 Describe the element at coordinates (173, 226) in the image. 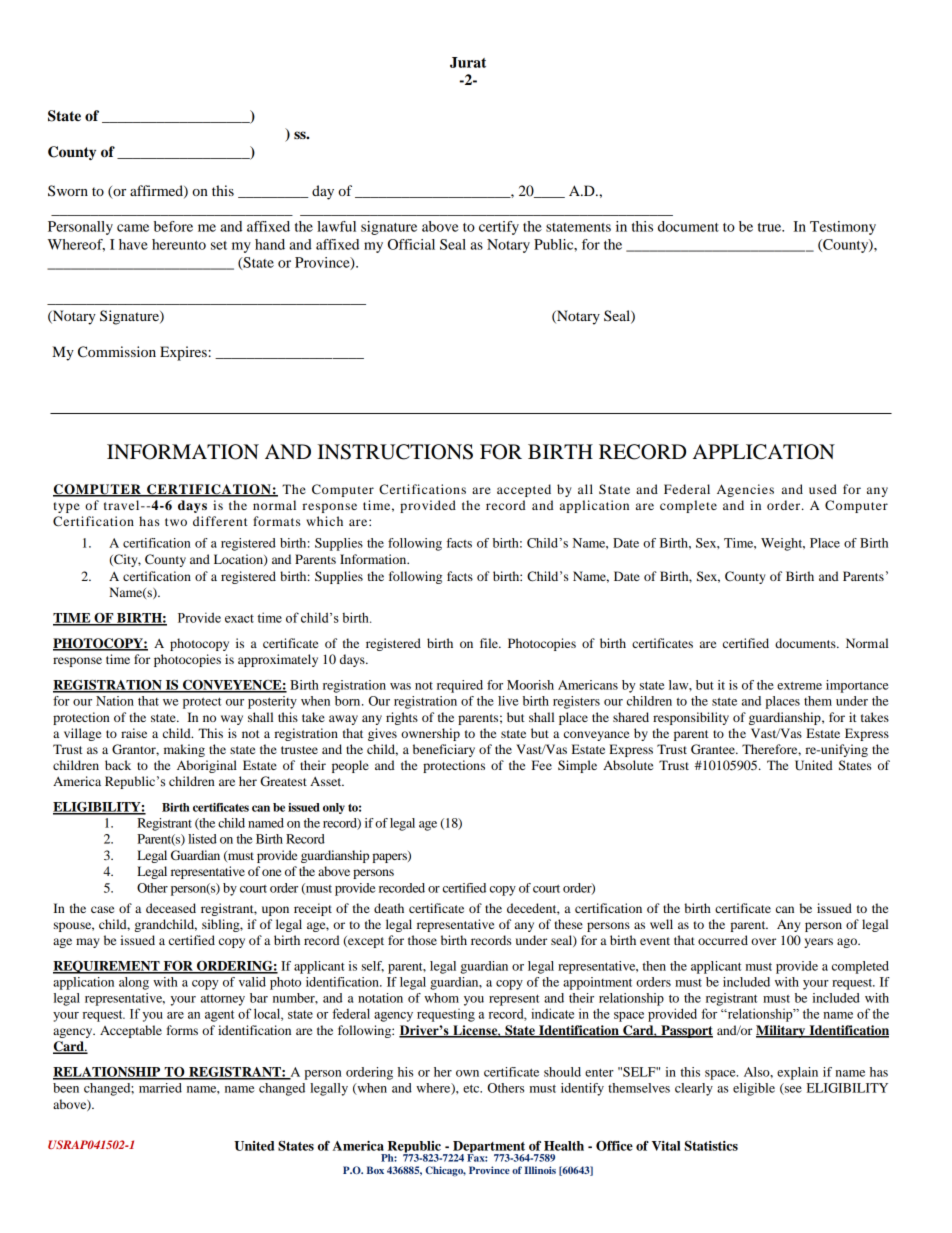

I see `before` at that location.
